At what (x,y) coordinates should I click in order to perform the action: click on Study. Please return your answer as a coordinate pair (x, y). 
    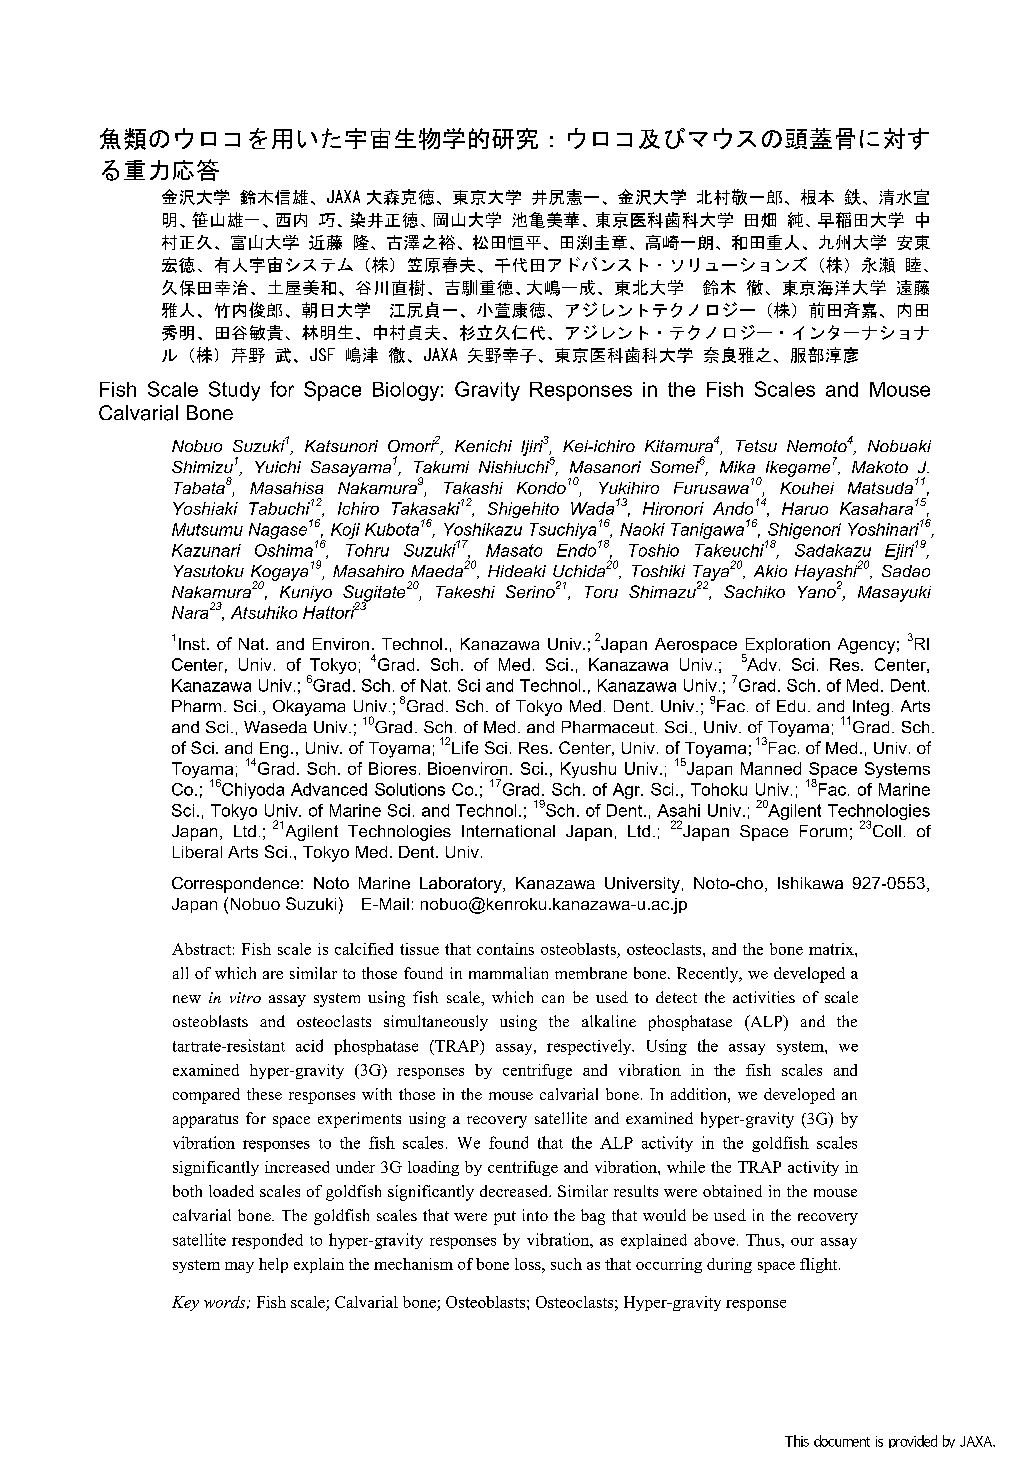
    Looking at the image, I should click on (234, 391).
